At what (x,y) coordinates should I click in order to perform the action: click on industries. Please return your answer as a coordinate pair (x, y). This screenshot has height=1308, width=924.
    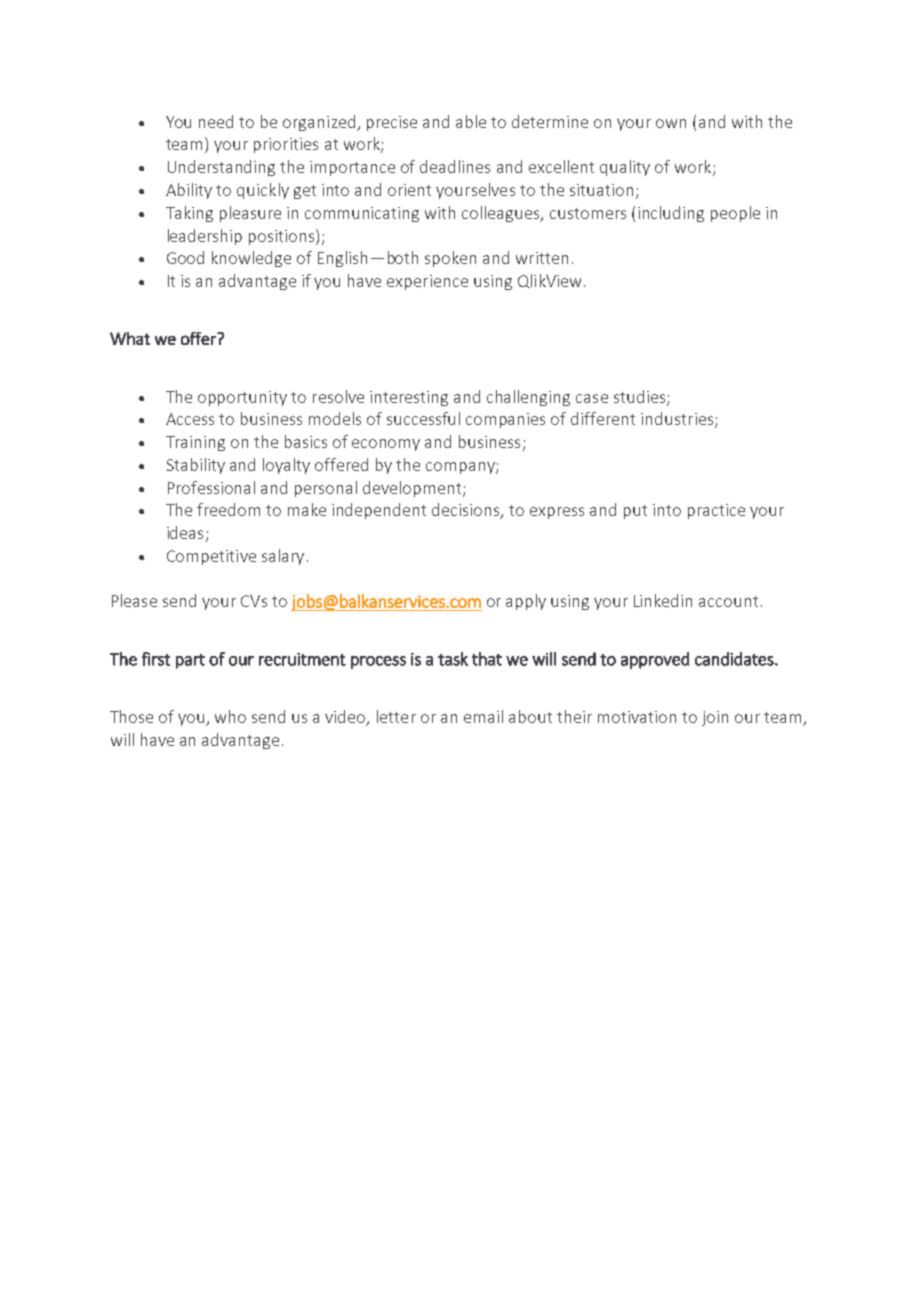
    Looking at the image, I should click on (678, 420).
